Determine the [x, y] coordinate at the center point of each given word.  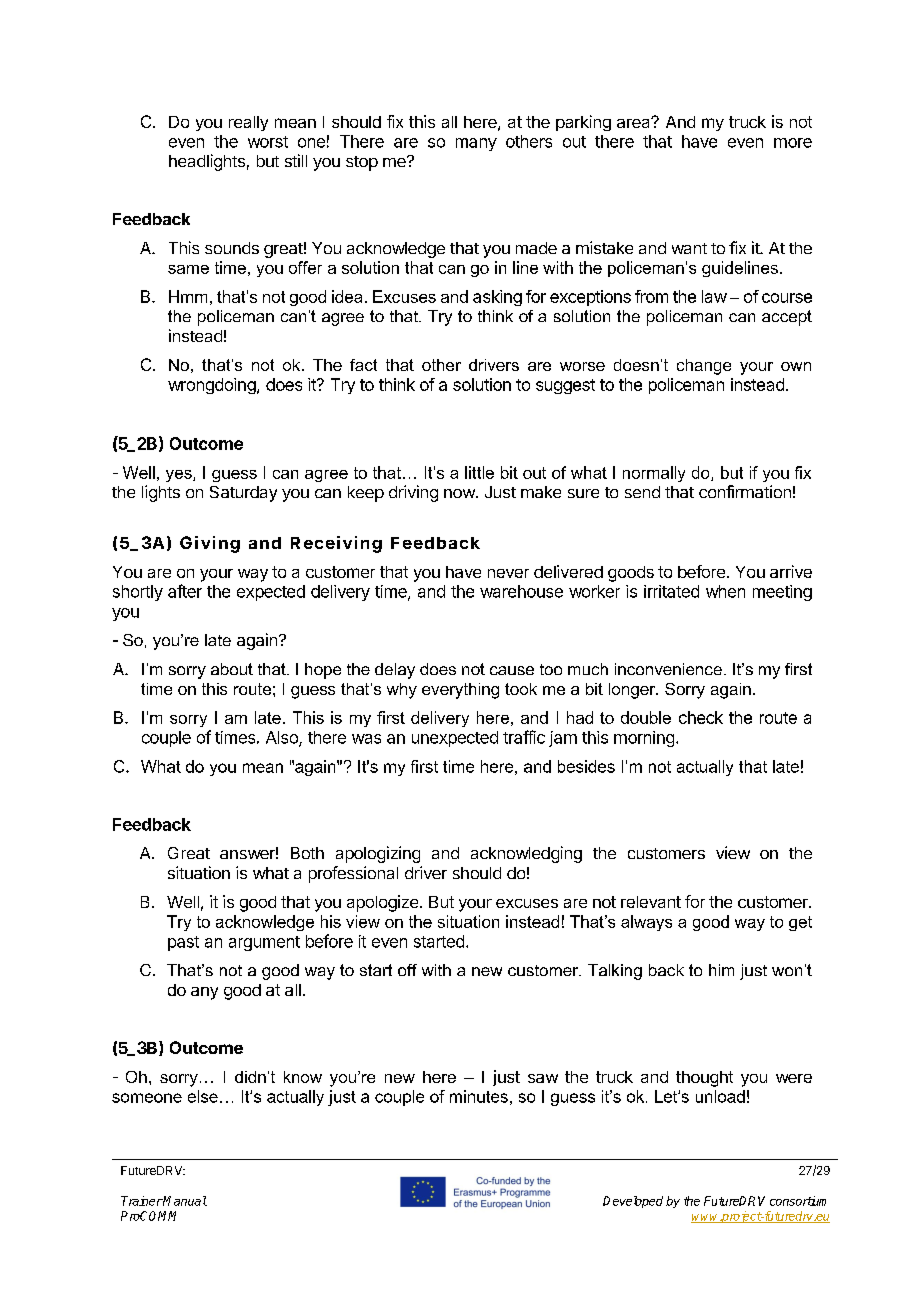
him [721, 970]
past [183, 943]
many [476, 144]
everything [460, 691]
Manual [184, 1201]
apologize [384, 903]
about [232, 669]
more [793, 143]
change [704, 367]
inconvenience [668, 669]
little [479, 472]
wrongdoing [212, 386]
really [248, 123]
